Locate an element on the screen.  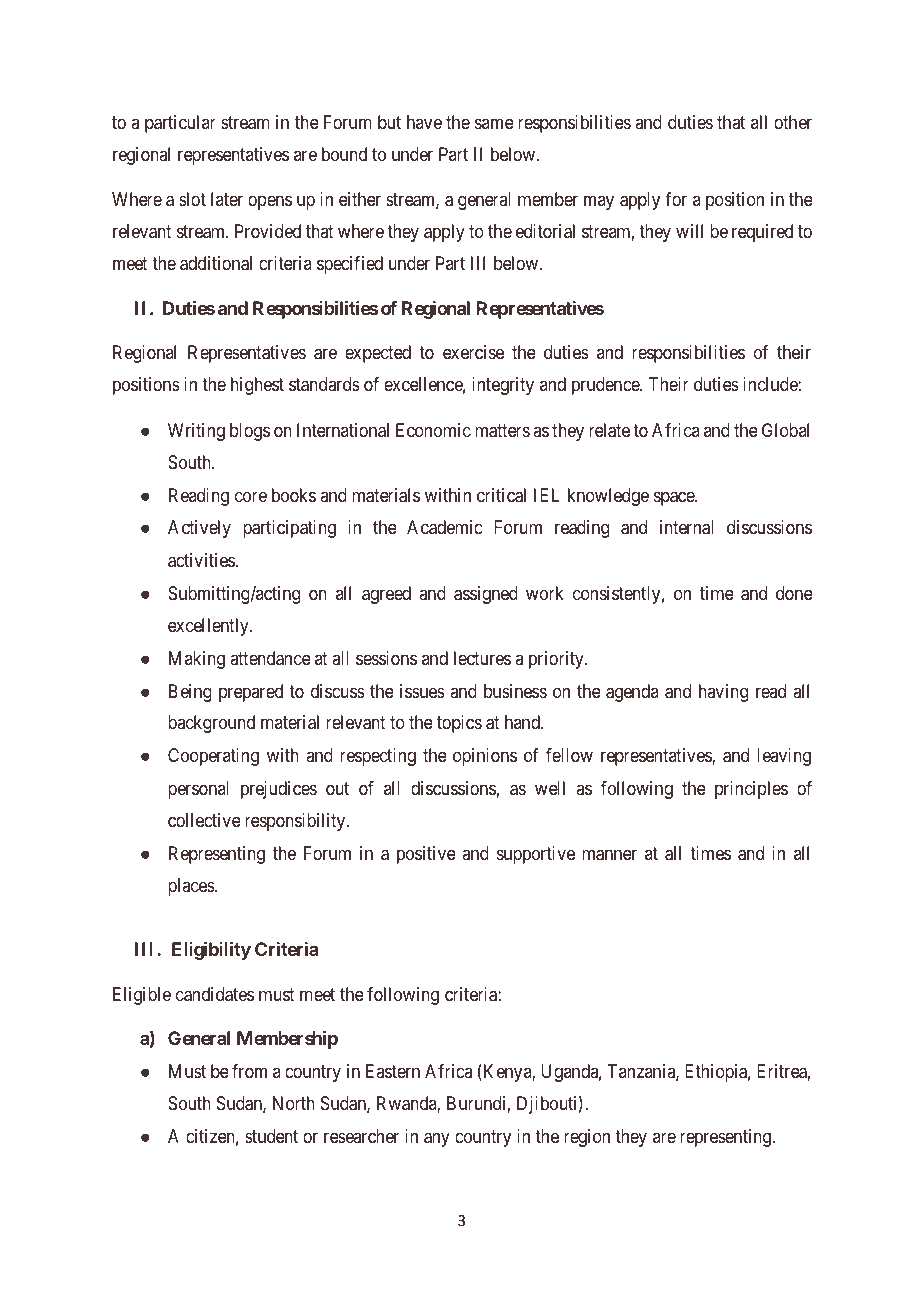
opinions is located at coordinates (485, 757).
